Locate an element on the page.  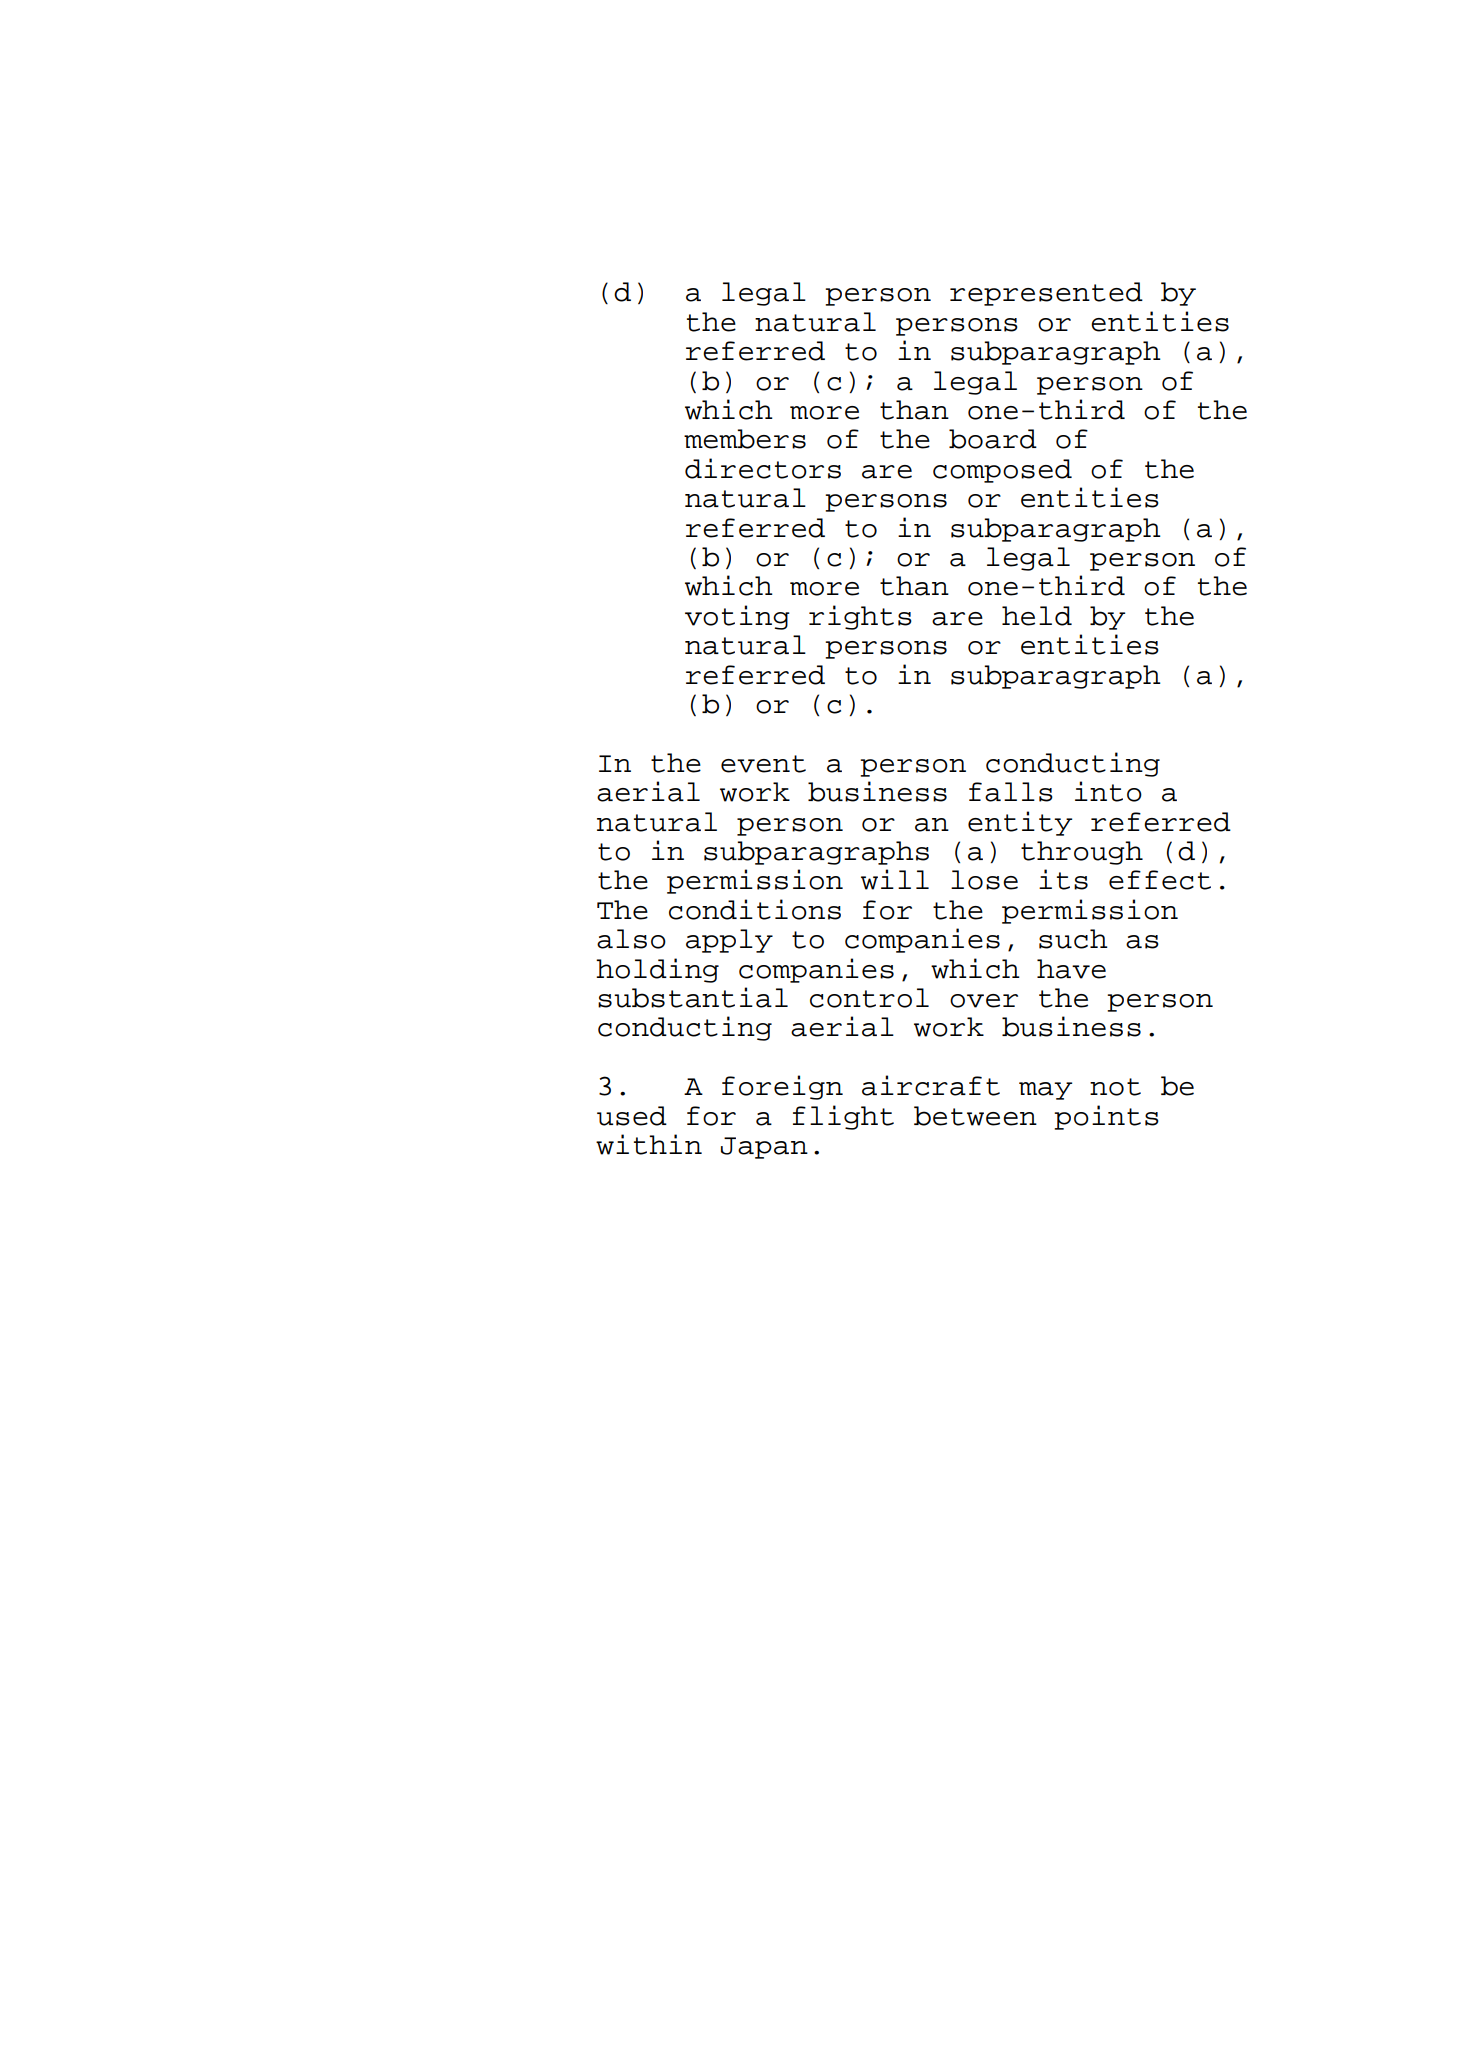
represented is located at coordinates (1046, 294).
